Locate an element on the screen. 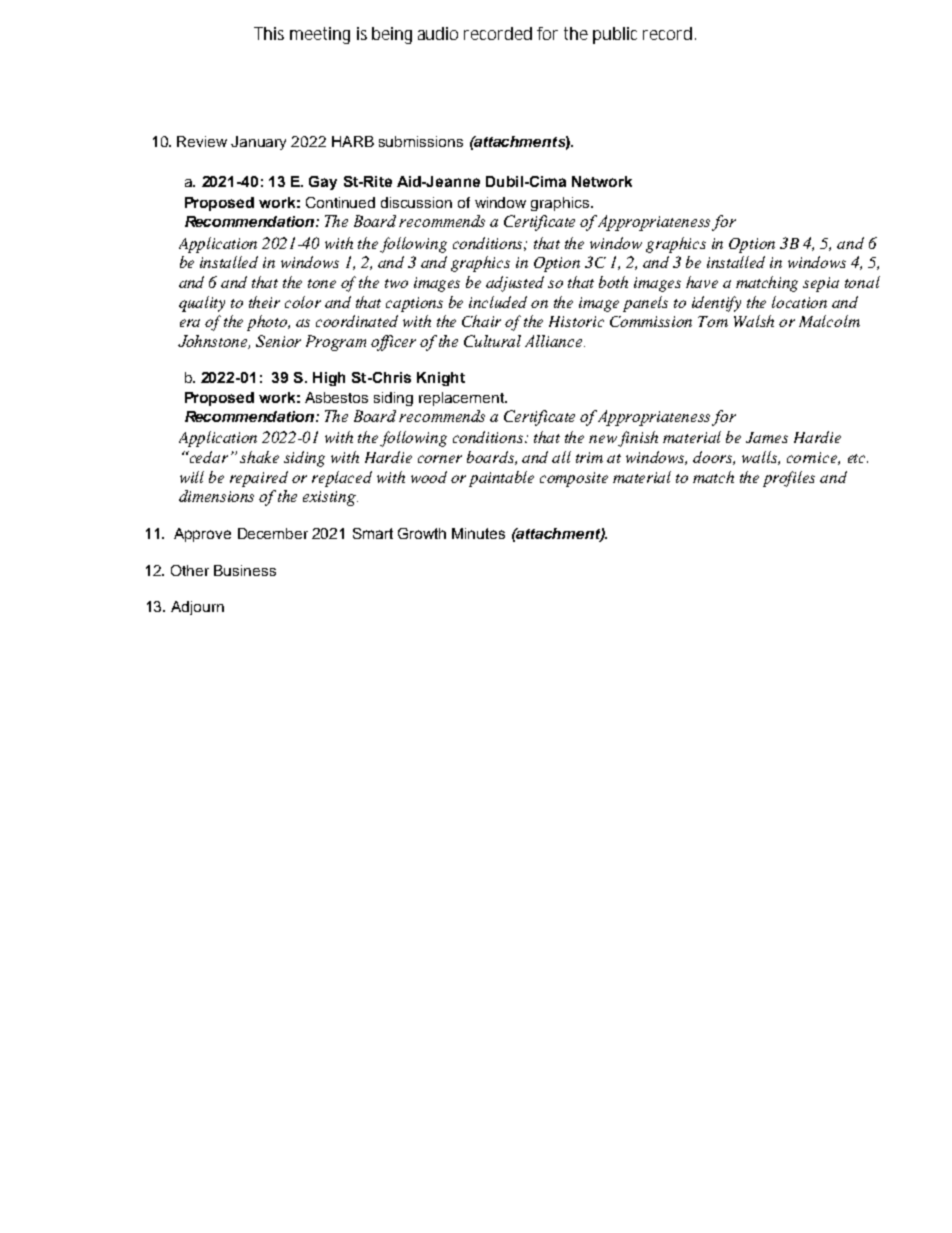 This screenshot has width=952, height=1233. audio is located at coordinates (438, 33).
